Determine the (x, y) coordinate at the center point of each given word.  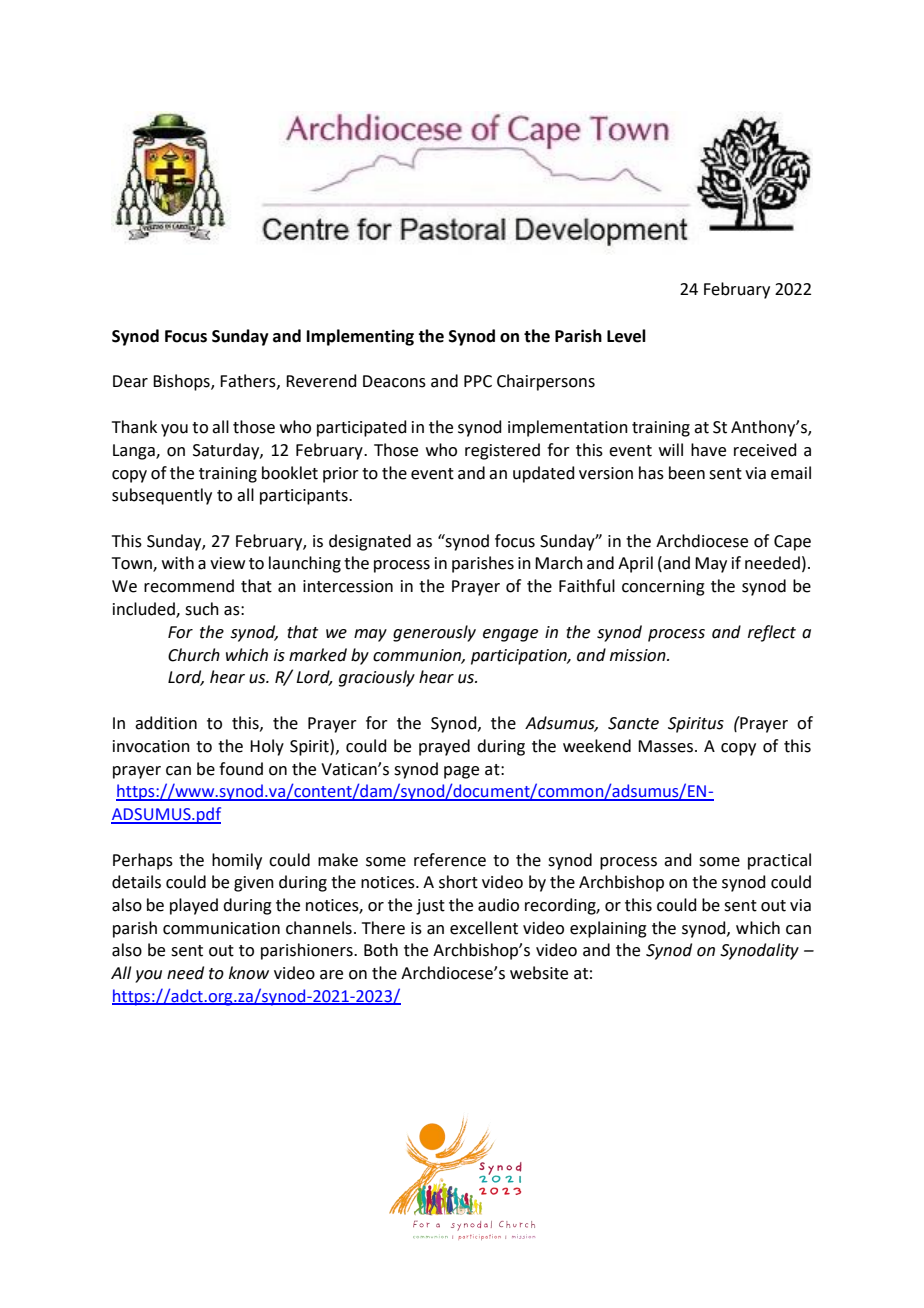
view (227, 563)
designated (370, 542)
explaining (608, 929)
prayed (444, 747)
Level (626, 336)
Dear (130, 381)
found (241, 769)
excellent (484, 928)
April (635, 564)
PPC (478, 381)
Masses (665, 746)
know (249, 973)
